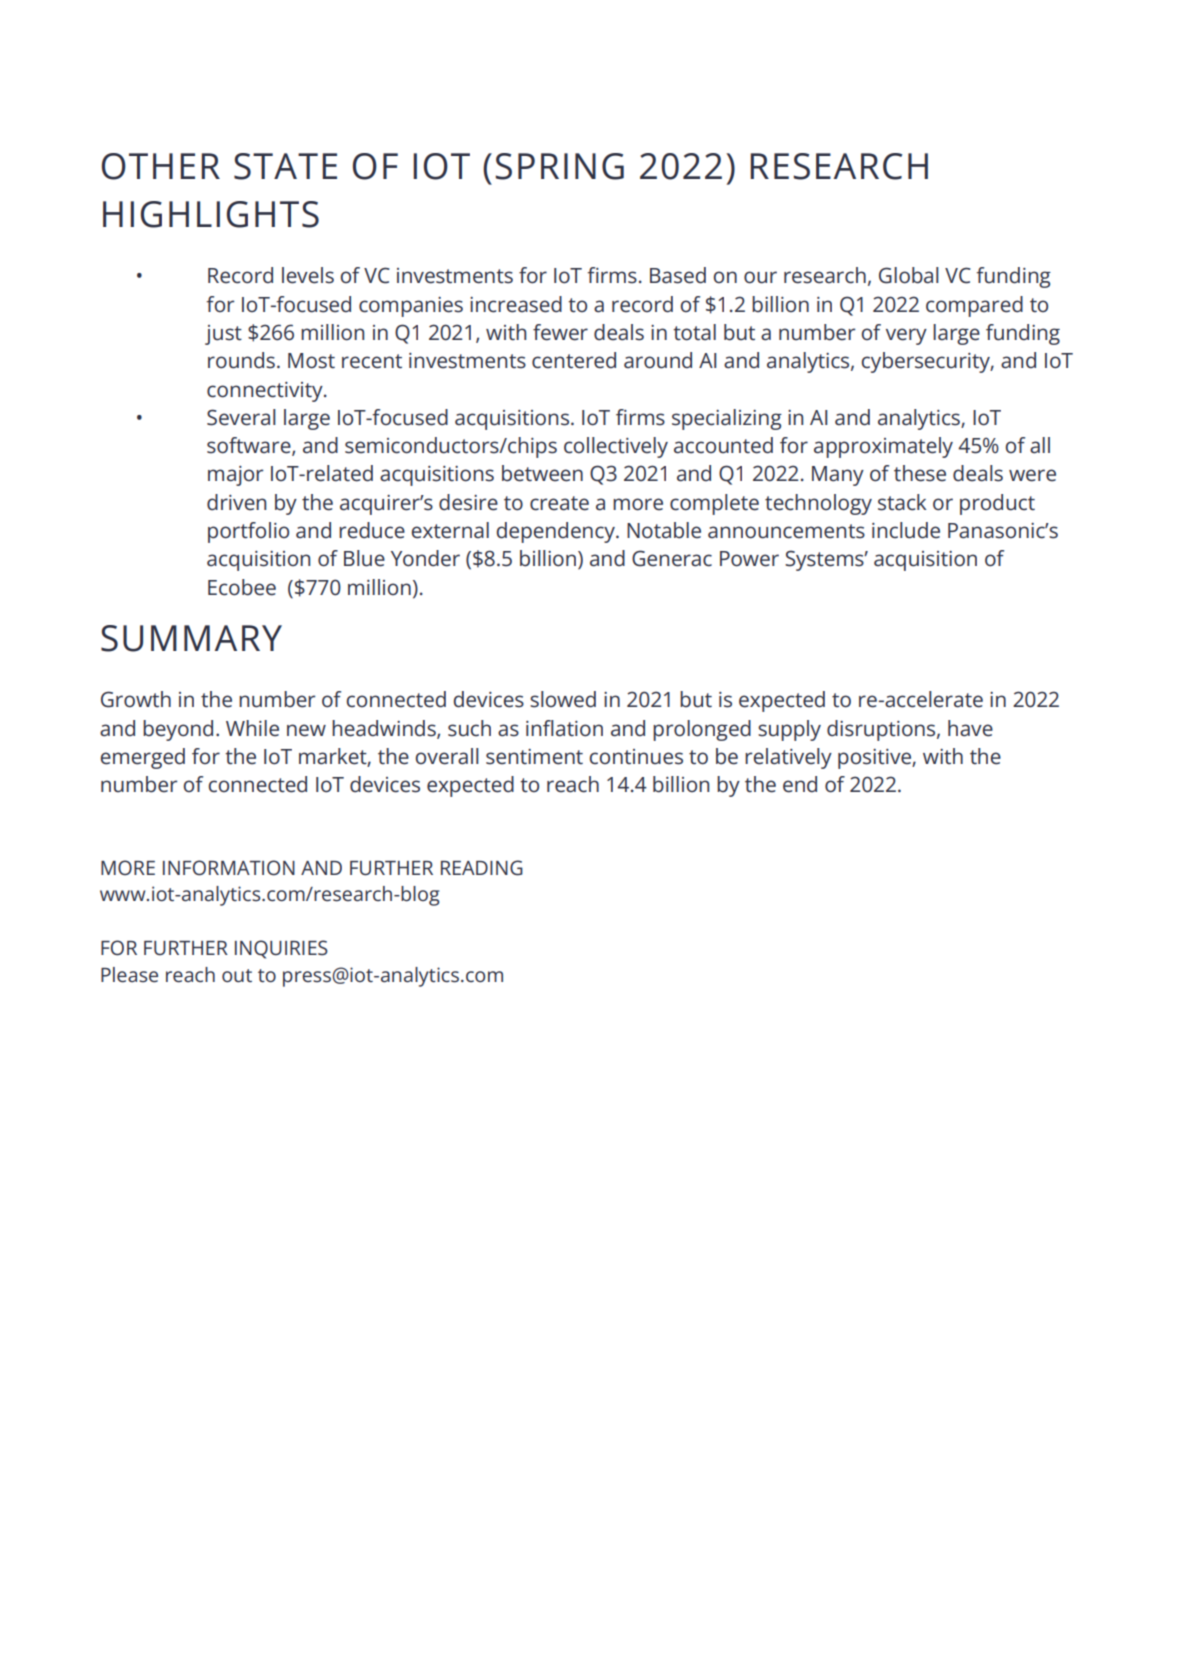  I want to click on include, so click(906, 530).
